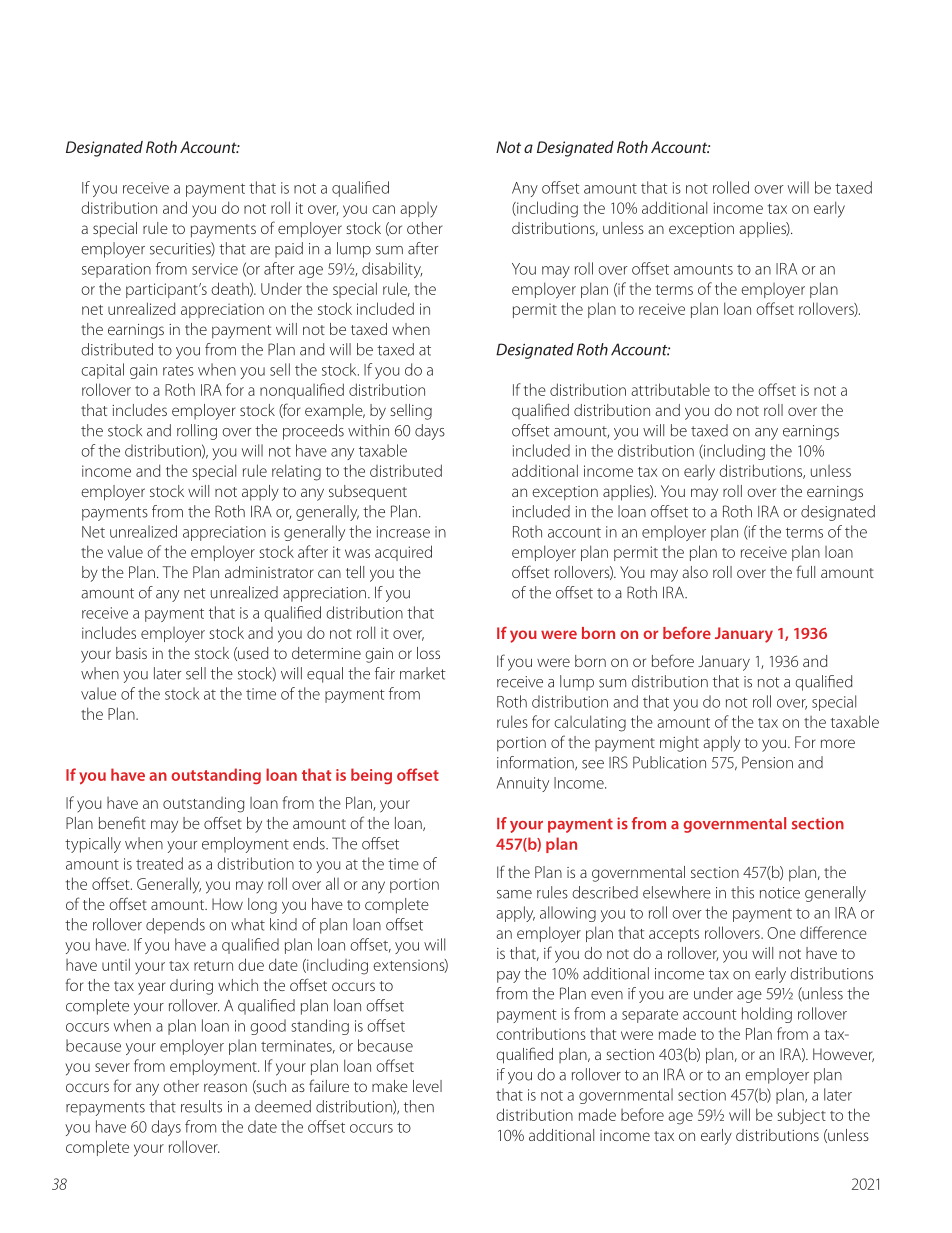 This screenshot has width=952, height=1233. Describe the element at coordinates (428, 653) in the screenshot. I see `loss` at that location.
